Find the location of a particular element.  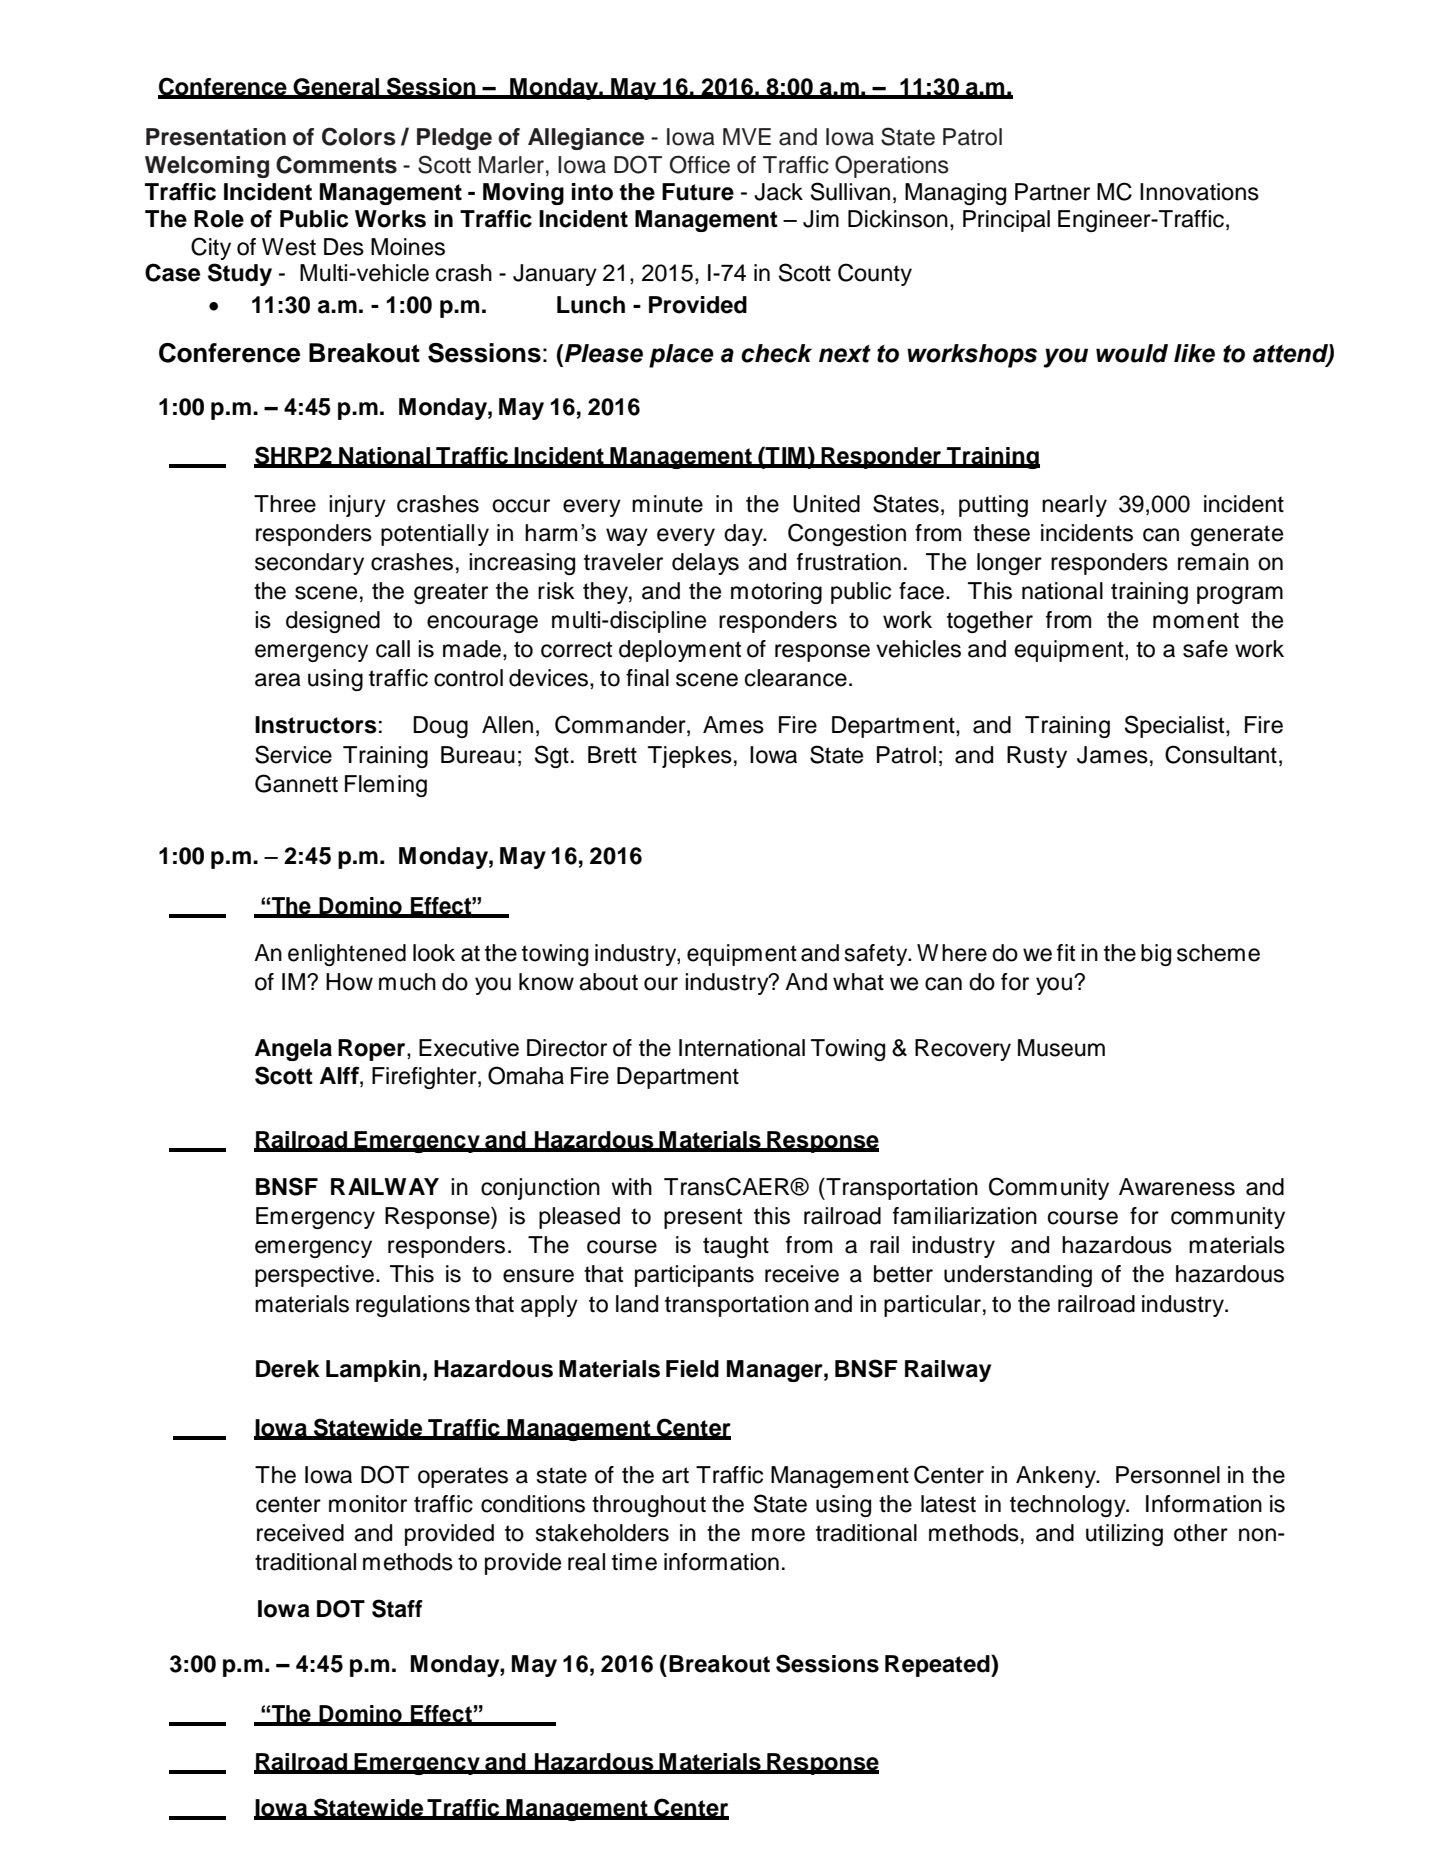

nearly is located at coordinates (1074, 506).
